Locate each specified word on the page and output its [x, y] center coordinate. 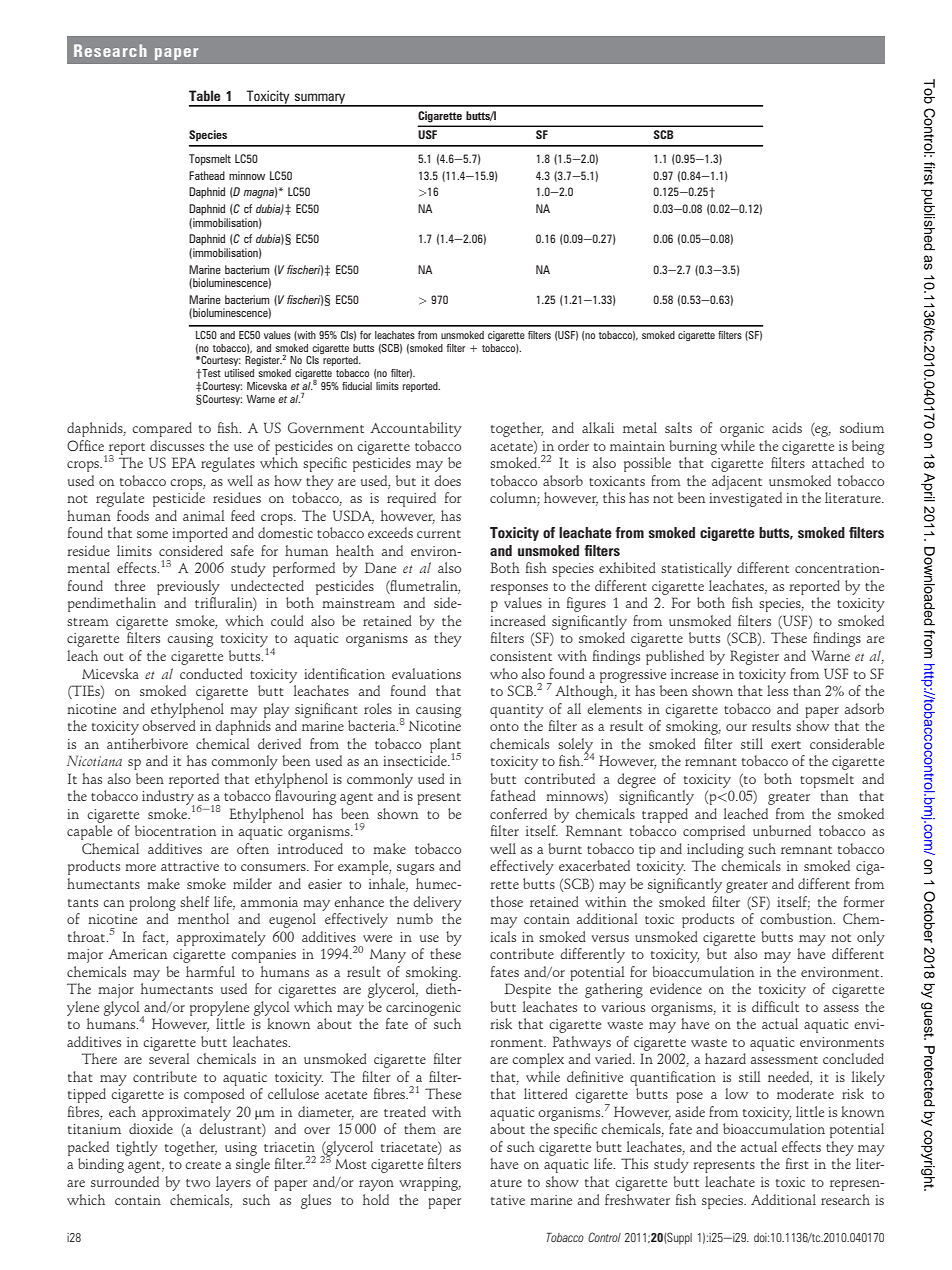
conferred [518, 813]
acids [787, 427]
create [203, 1165]
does [447, 480]
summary [320, 99]
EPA [184, 462]
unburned [782, 830]
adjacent [737, 482]
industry [168, 799]
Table [205, 95]
